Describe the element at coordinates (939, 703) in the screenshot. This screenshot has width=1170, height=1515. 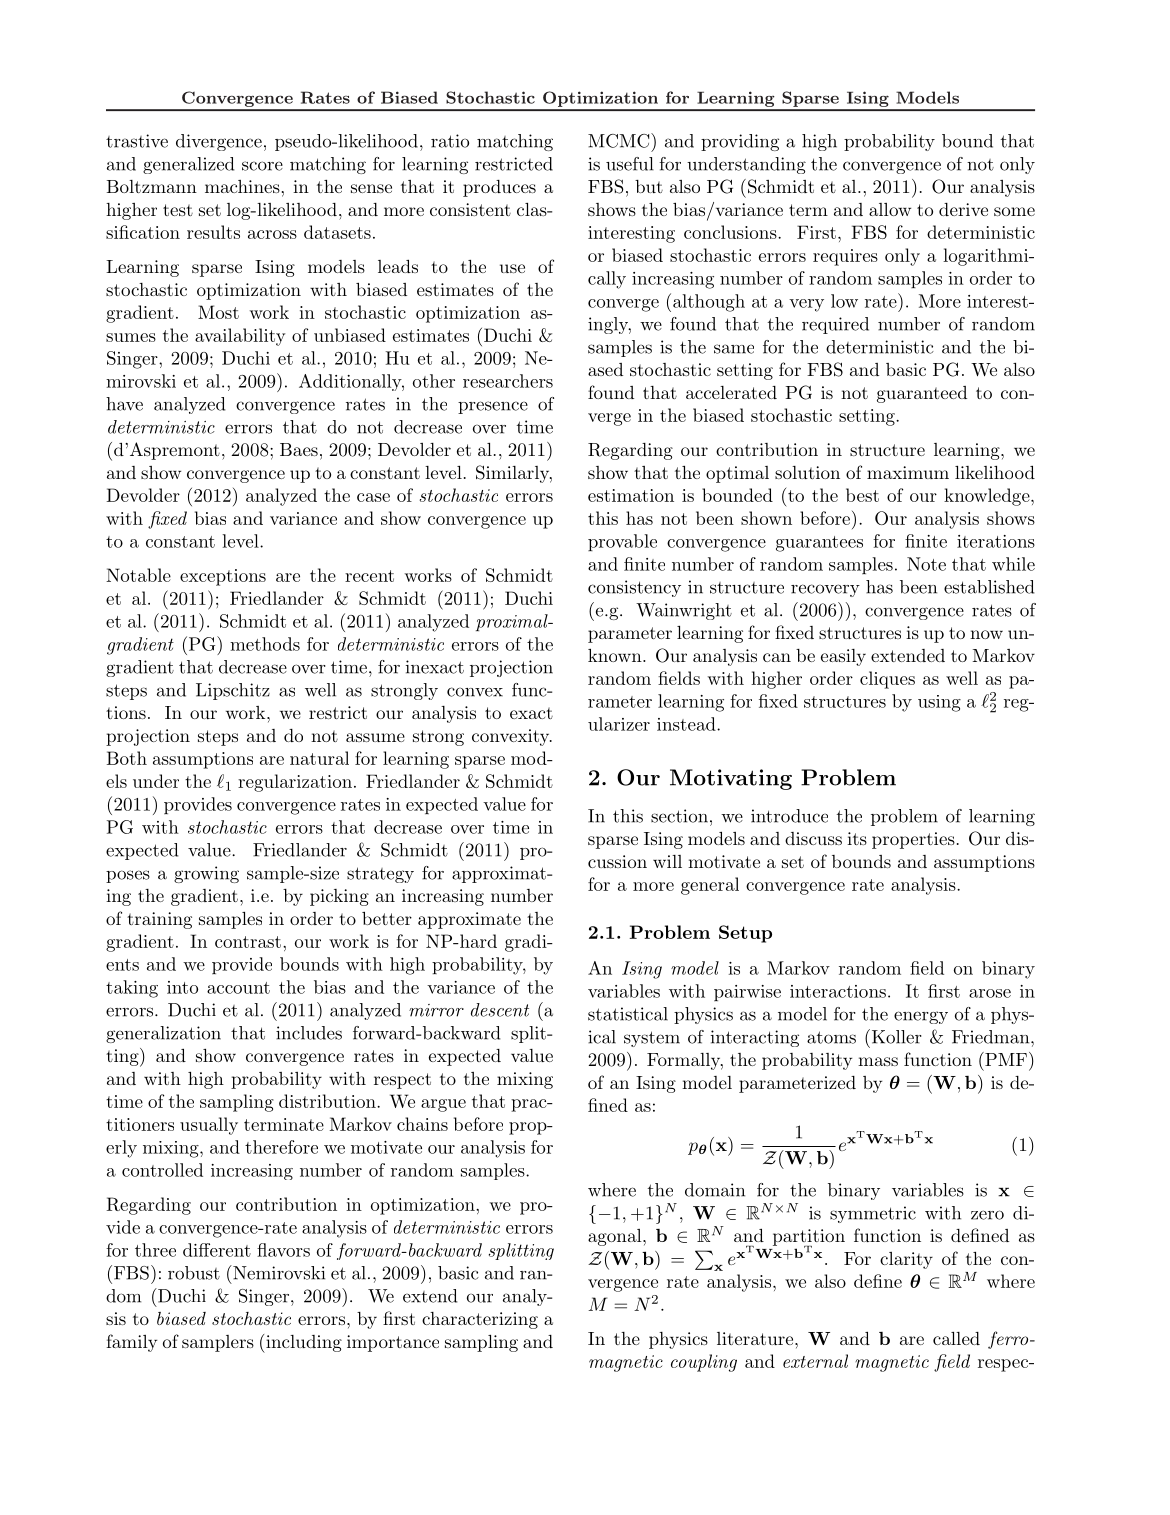
I see `using` at that location.
